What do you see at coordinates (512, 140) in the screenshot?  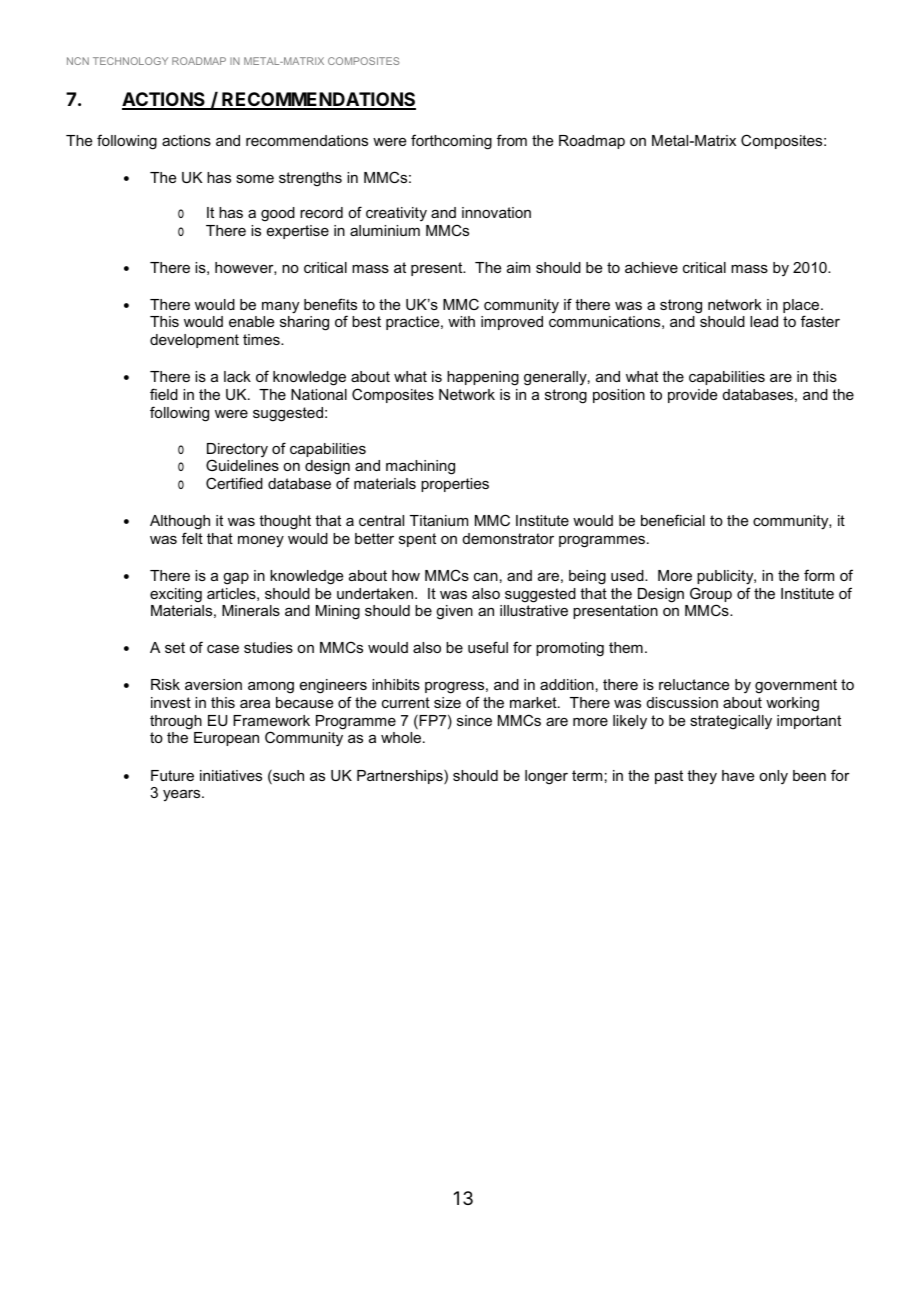 I see `from` at bounding box center [512, 140].
